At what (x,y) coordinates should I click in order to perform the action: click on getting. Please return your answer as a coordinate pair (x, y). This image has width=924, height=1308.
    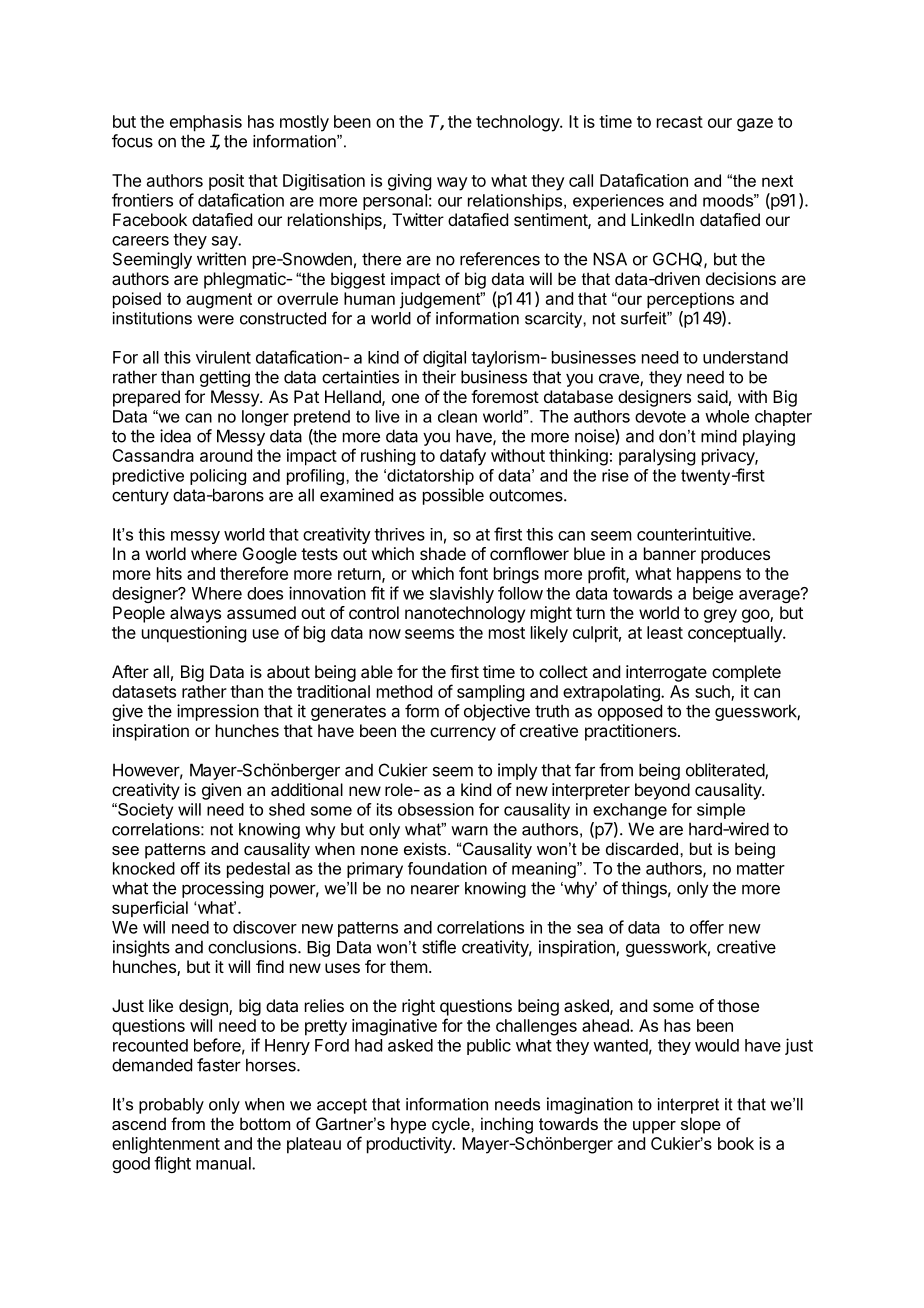
    Looking at the image, I should click on (225, 378).
